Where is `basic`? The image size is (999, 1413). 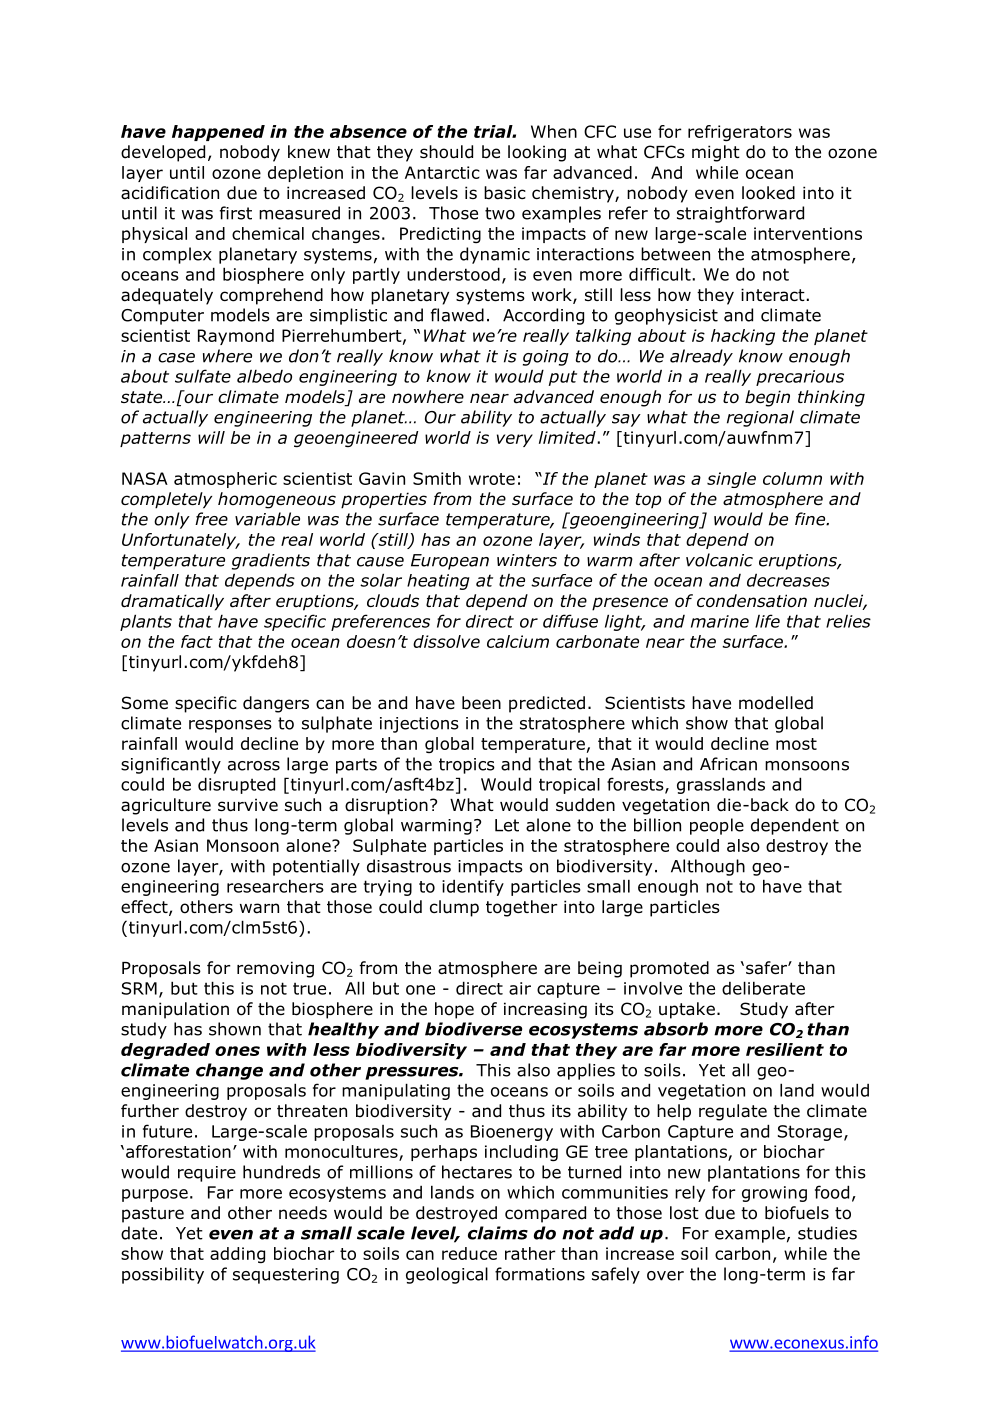
basic is located at coordinates (505, 193).
